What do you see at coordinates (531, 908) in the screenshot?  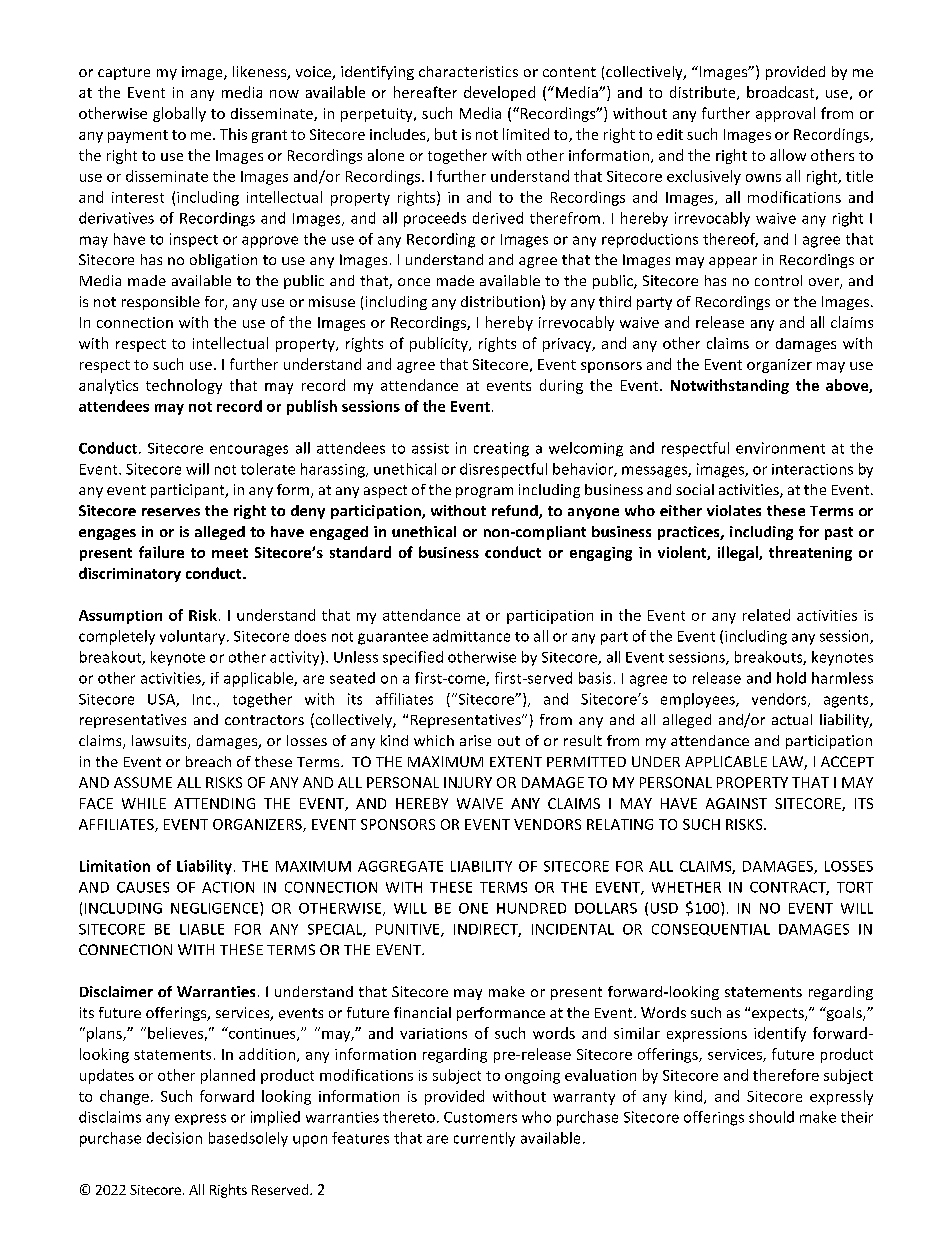 I see `HUNDRED` at bounding box center [531, 908].
